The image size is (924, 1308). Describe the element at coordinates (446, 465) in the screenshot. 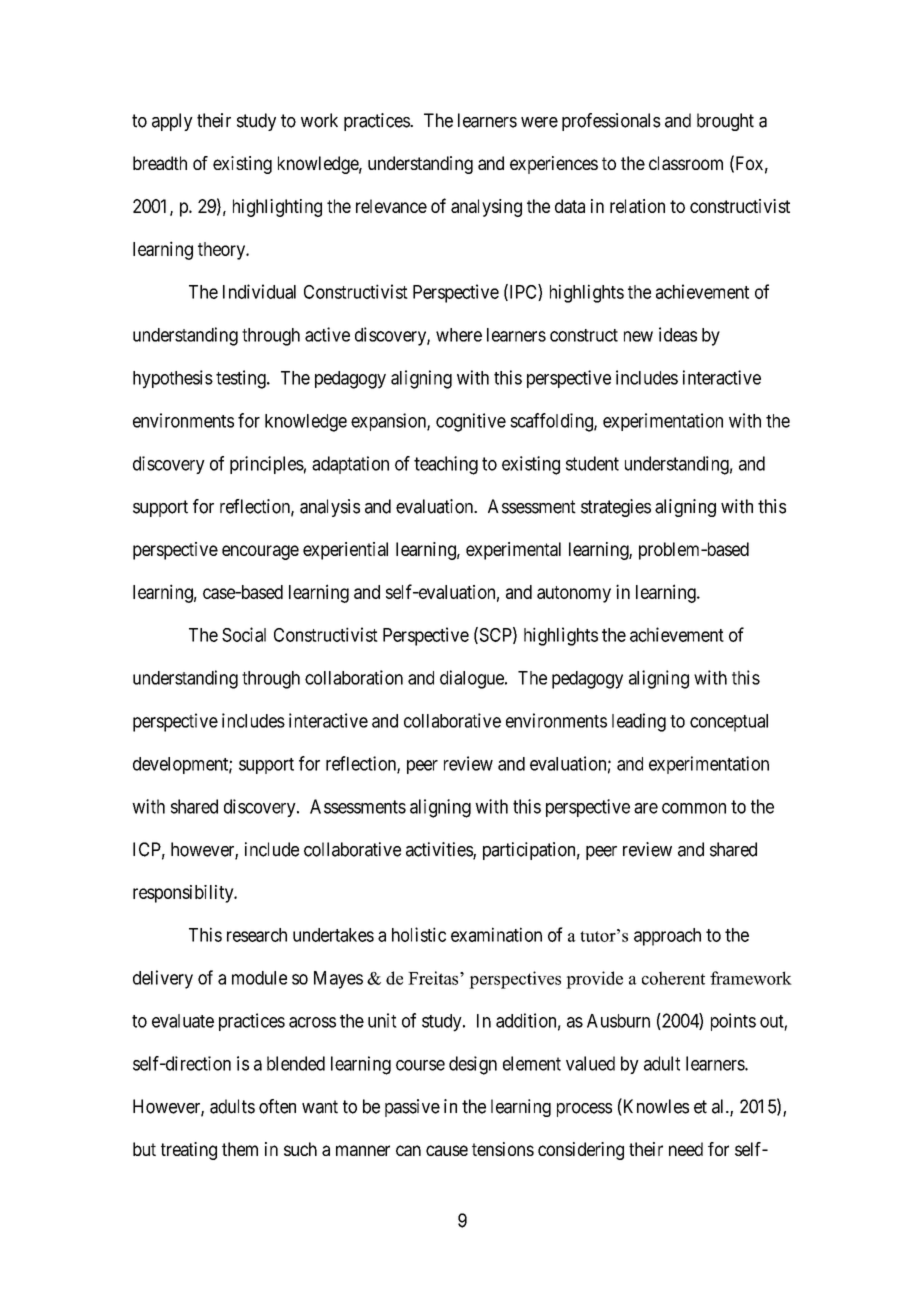

I see `teaching` at that location.
